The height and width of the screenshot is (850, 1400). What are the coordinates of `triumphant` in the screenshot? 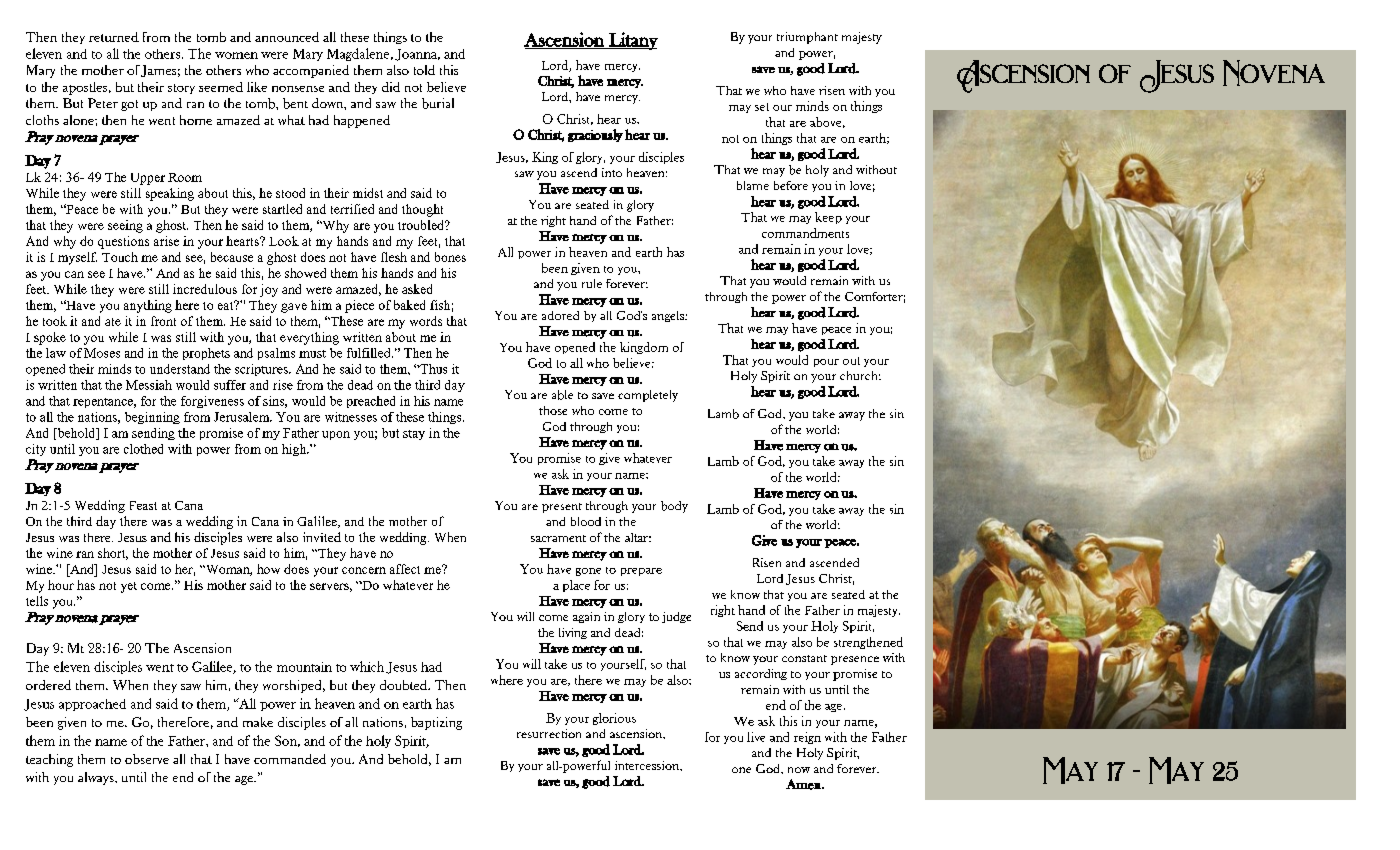 It's located at (807, 38).
